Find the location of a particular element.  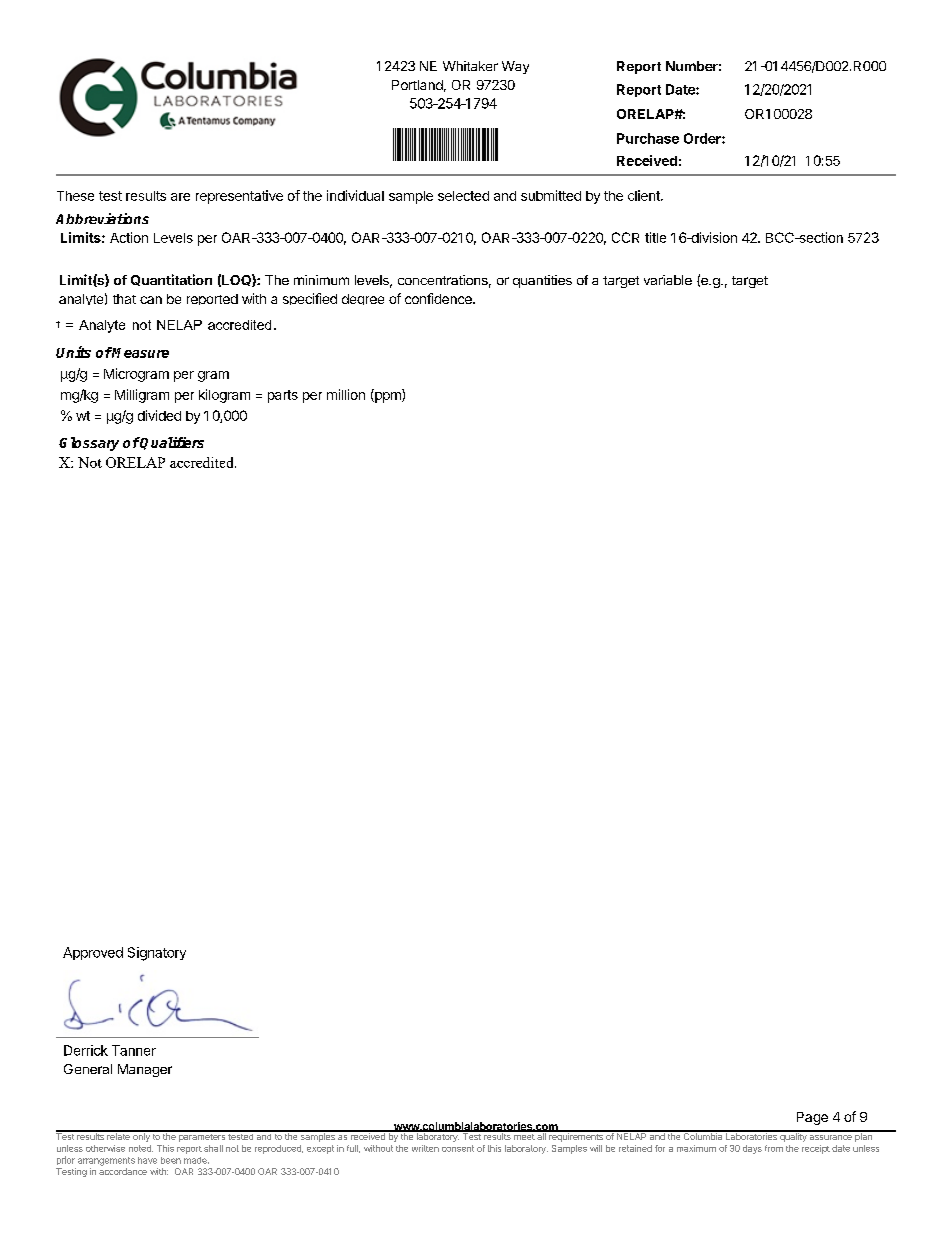

Signatory is located at coordinates (157, 954).
